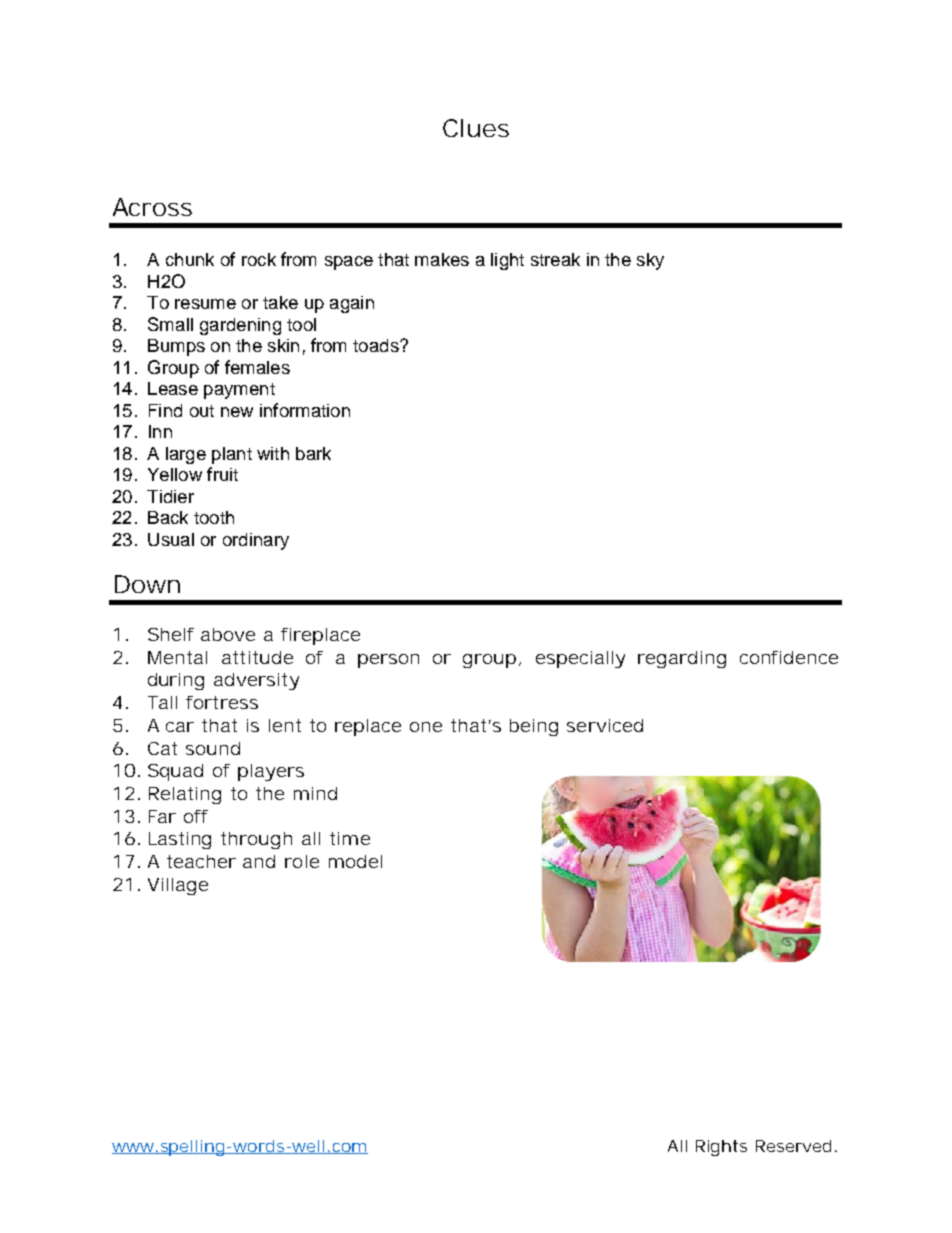 The width and height of the image is (952, 1233). Describe the element at coordinates (228, 634) in the image. I see `above` at that location.
